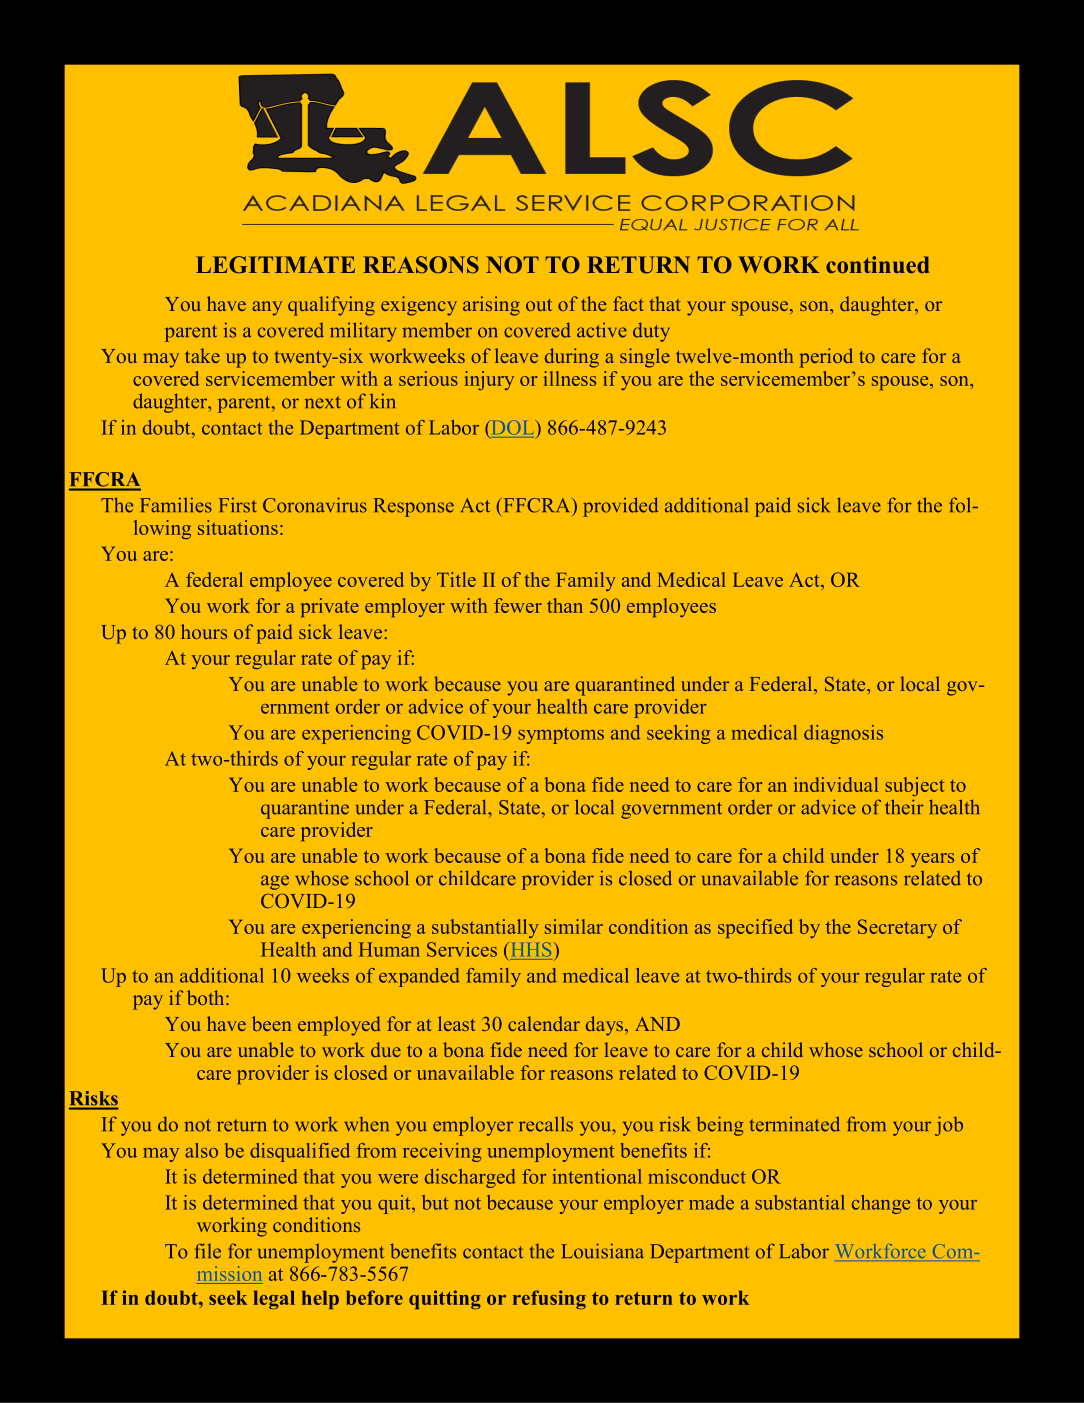 The width and height of the screenshot is (1084, 1403). What do you see at coordinates (275, 882) in the screenshot?
I see `age` at bounding box center [275, 882].
